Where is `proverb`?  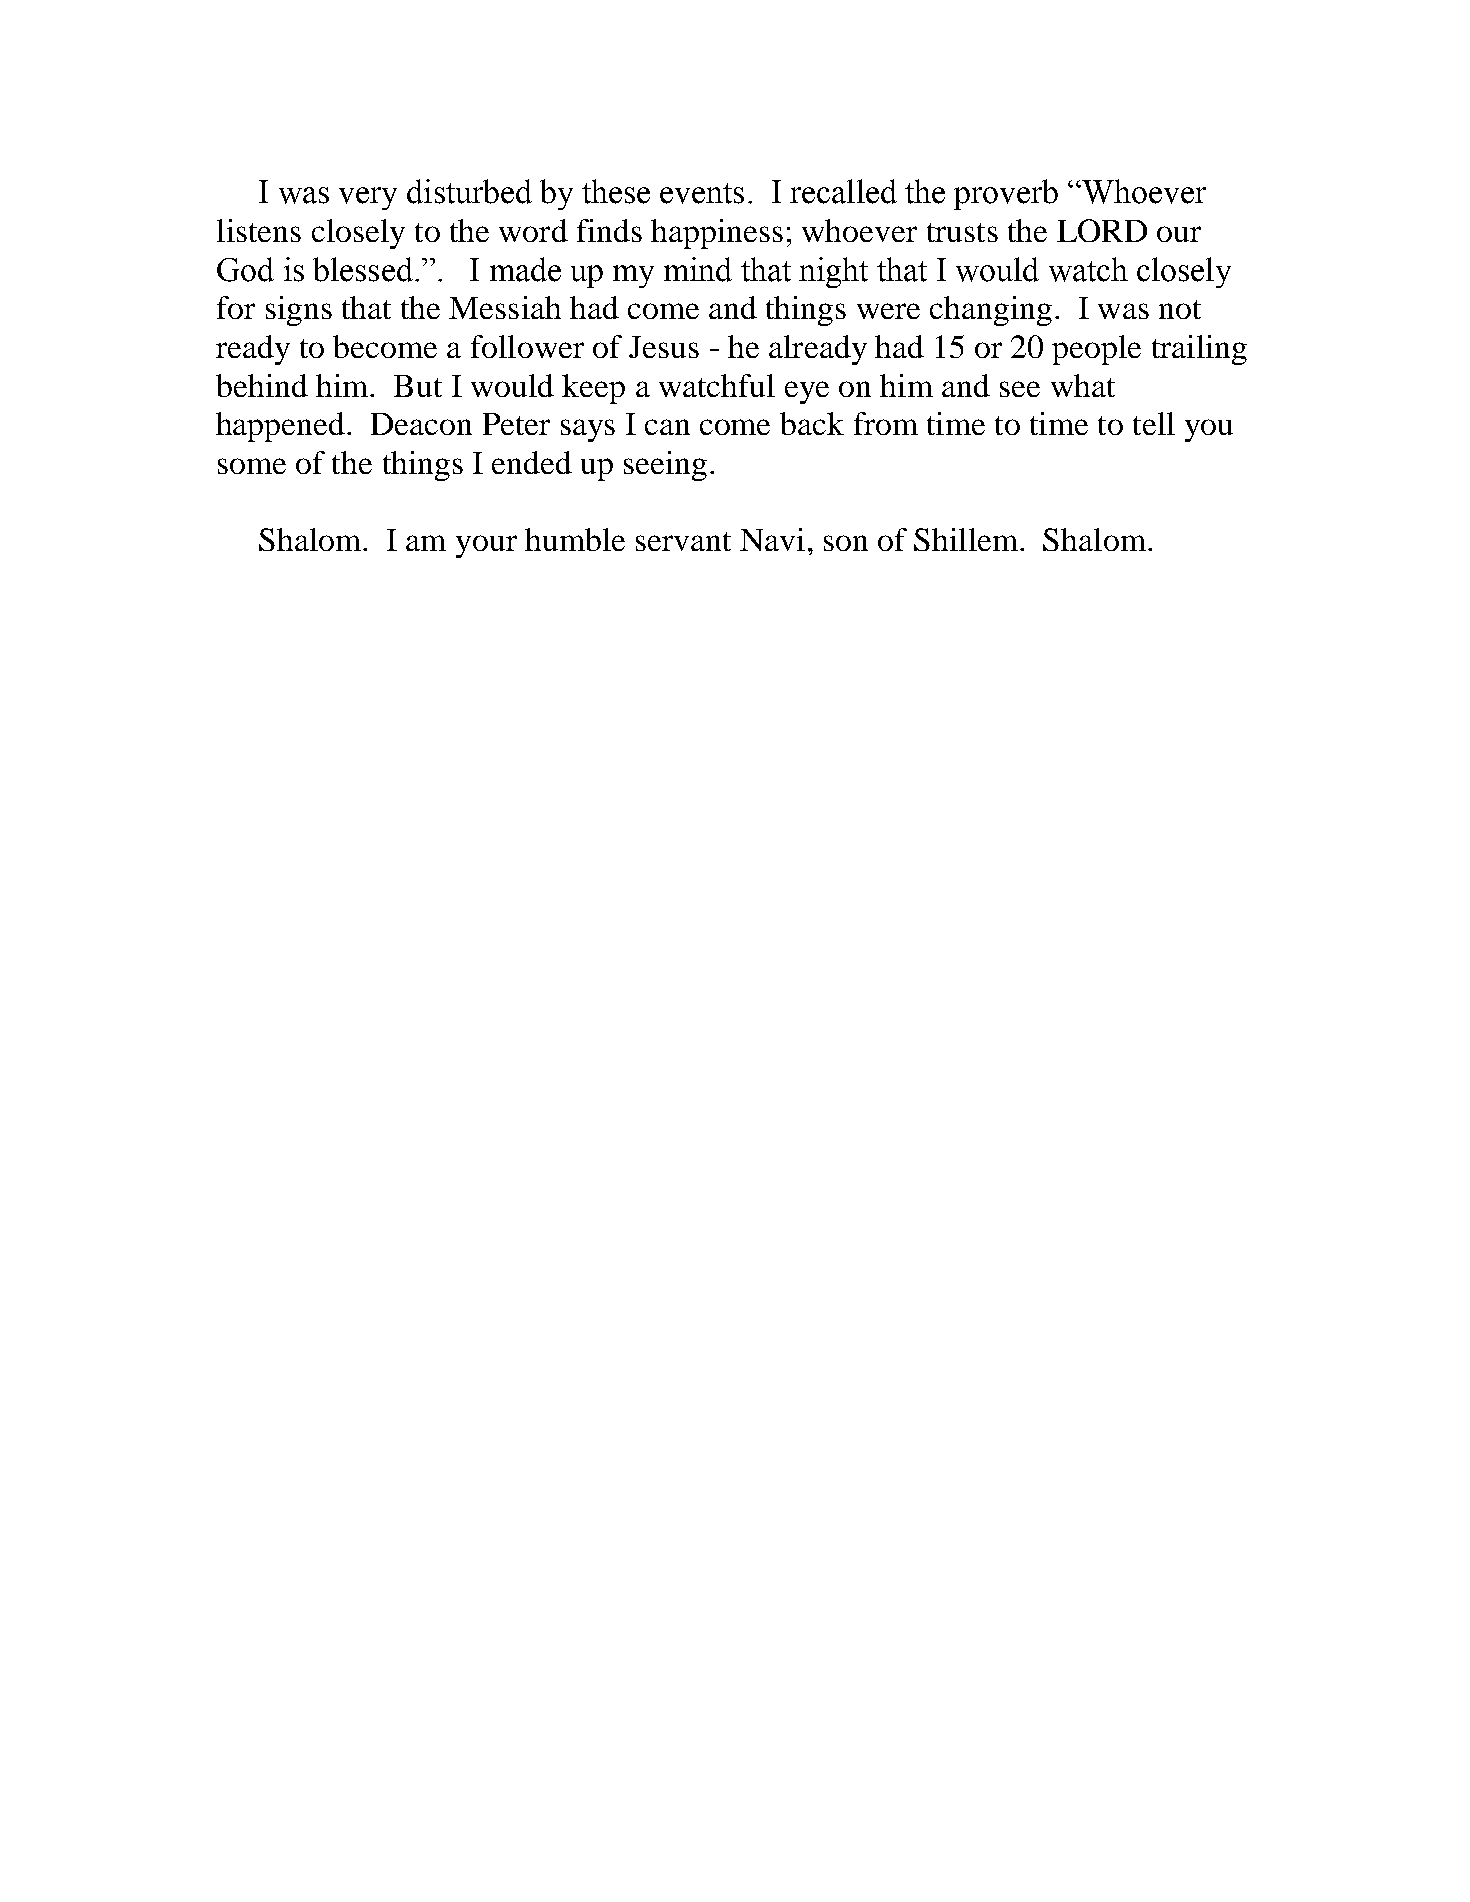 proverb is located at coordinates (1006, 194).
